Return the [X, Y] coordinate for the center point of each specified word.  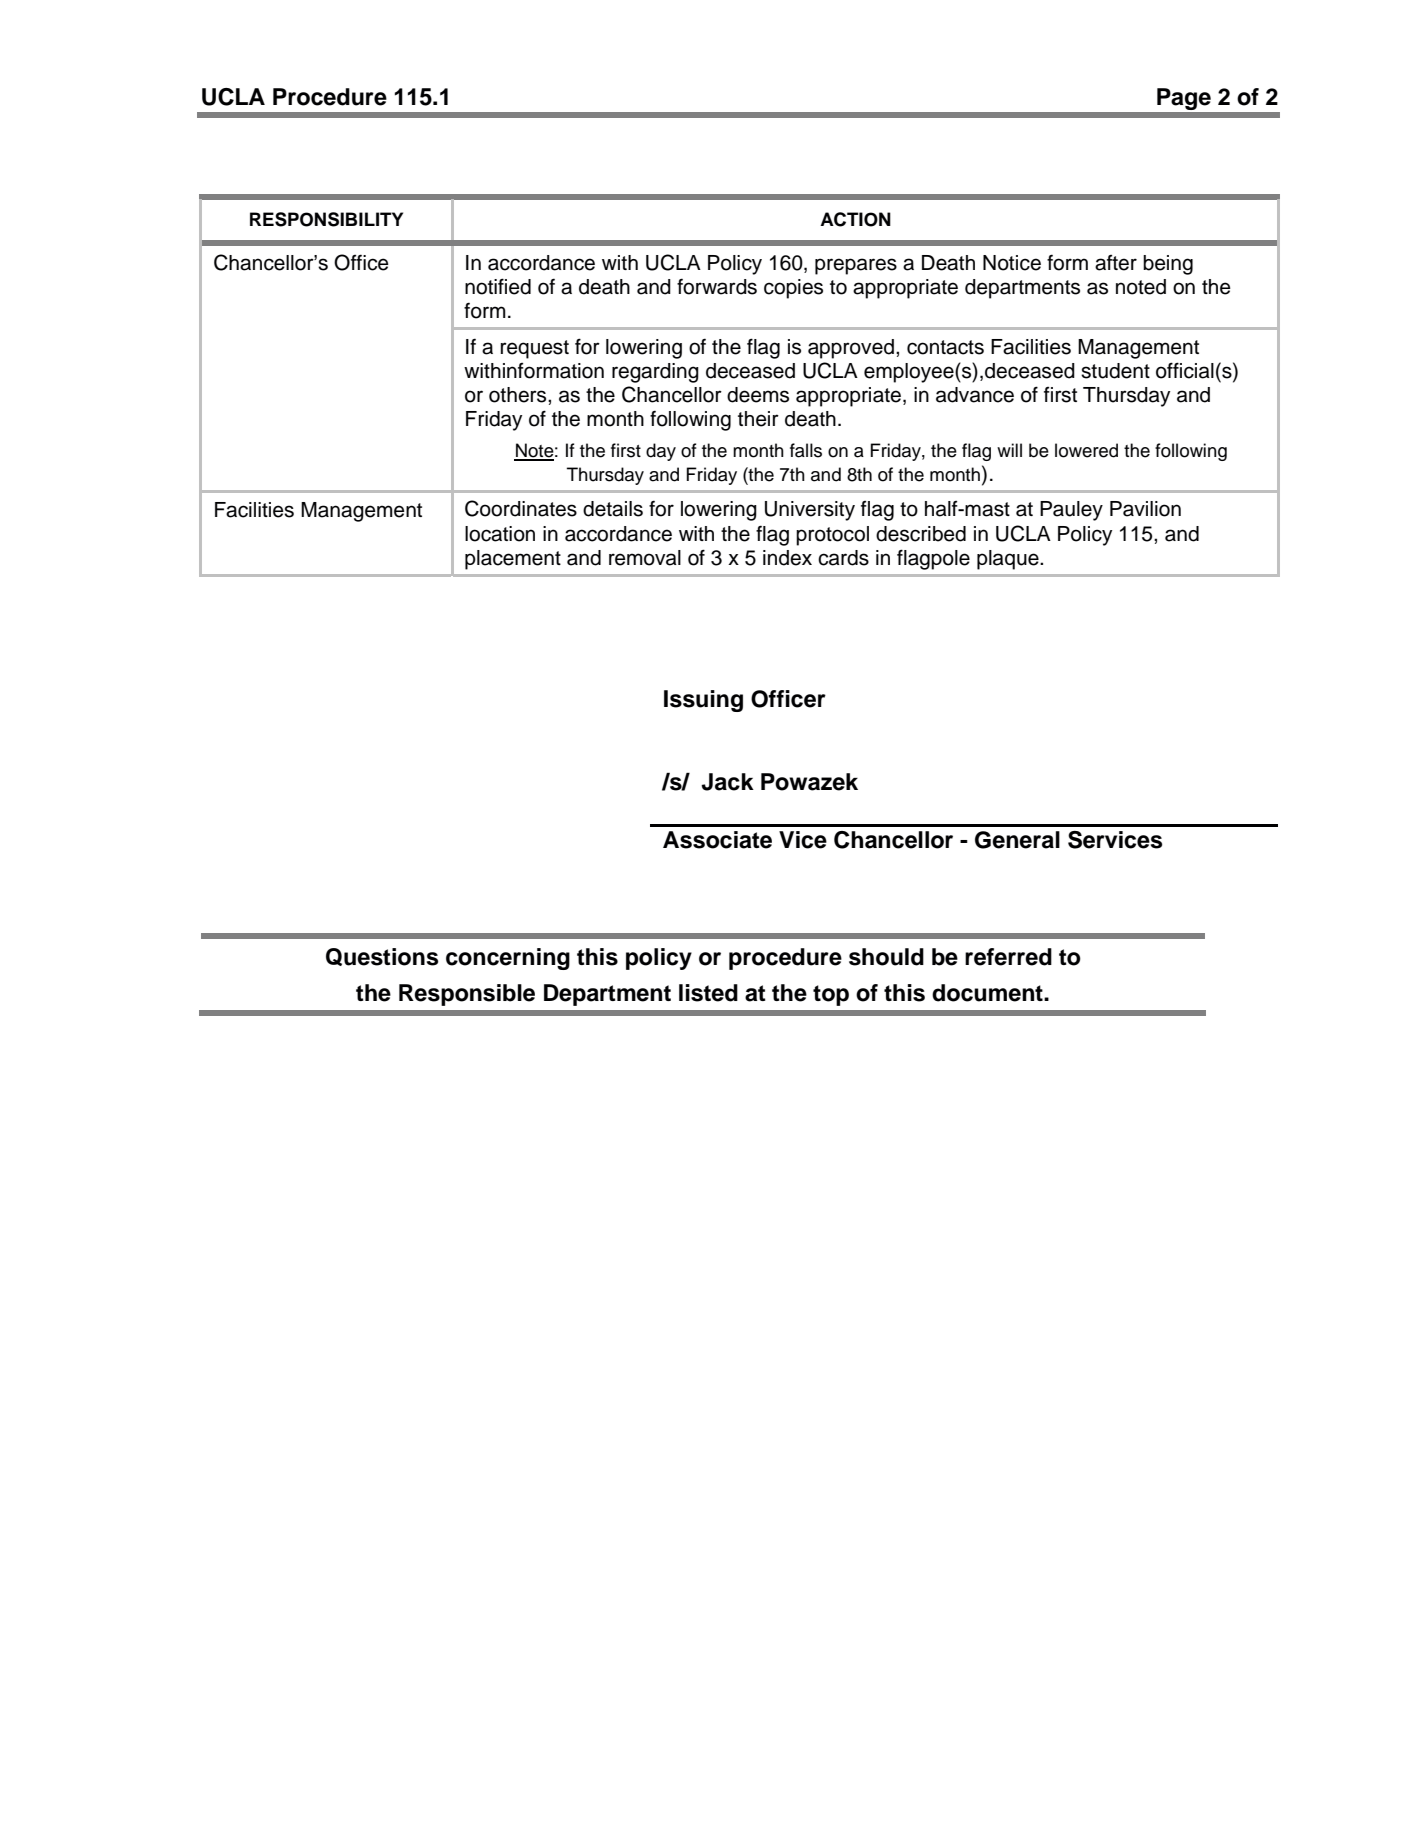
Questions [382, 957]
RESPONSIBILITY [326, 219]
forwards [717, 286]
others [519, 395]
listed [708, 993]
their [758, 419]
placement [513, 560]
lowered [1086, 450]
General [1017, 840]
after [1116, 263]
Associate [717, 840]
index [787, 558]
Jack [727, 782]
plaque [1009, 560]
